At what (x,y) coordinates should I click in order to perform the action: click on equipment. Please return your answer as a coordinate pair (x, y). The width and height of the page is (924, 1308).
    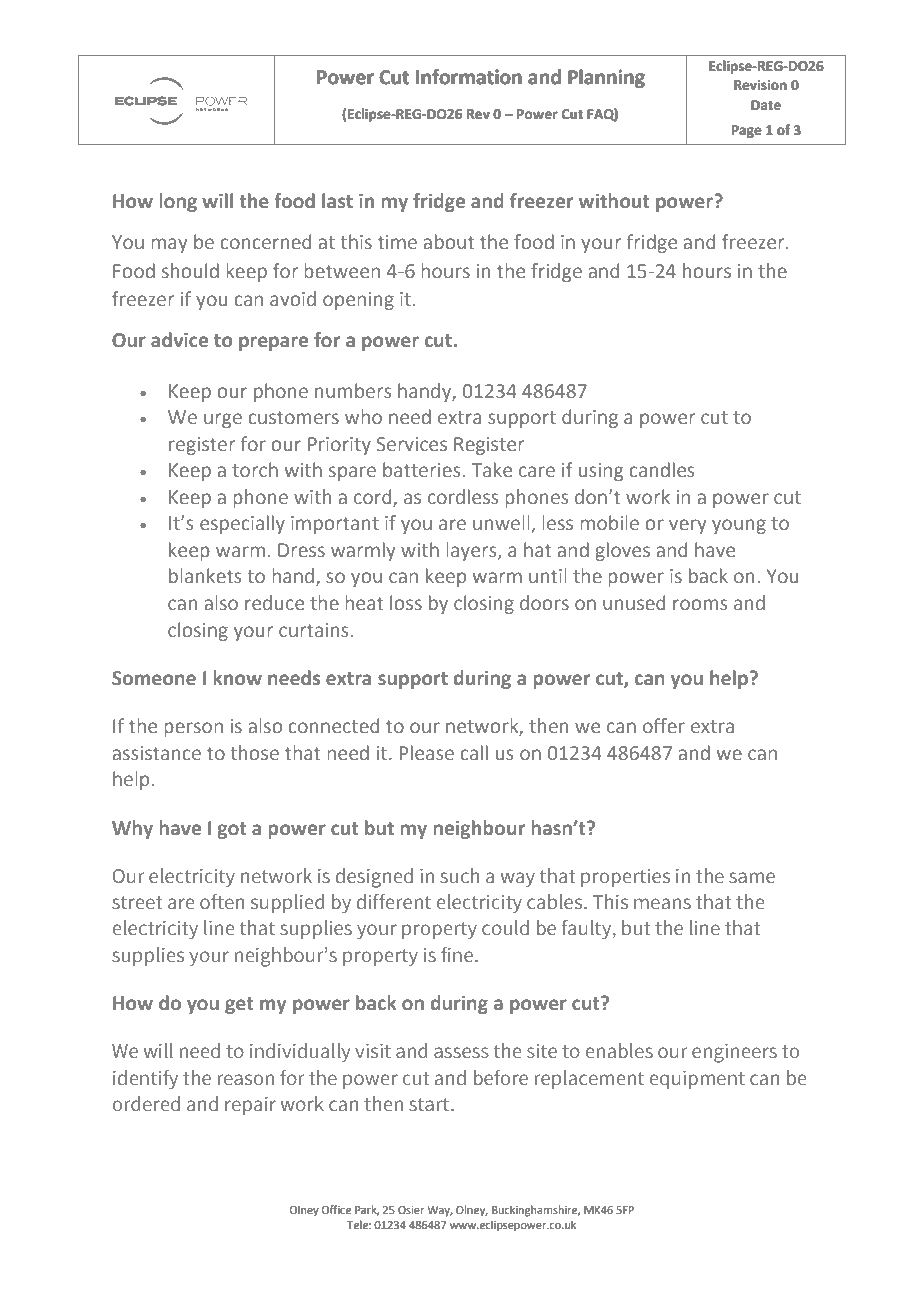
    Looking at the image, I should click on (697, 1079).
